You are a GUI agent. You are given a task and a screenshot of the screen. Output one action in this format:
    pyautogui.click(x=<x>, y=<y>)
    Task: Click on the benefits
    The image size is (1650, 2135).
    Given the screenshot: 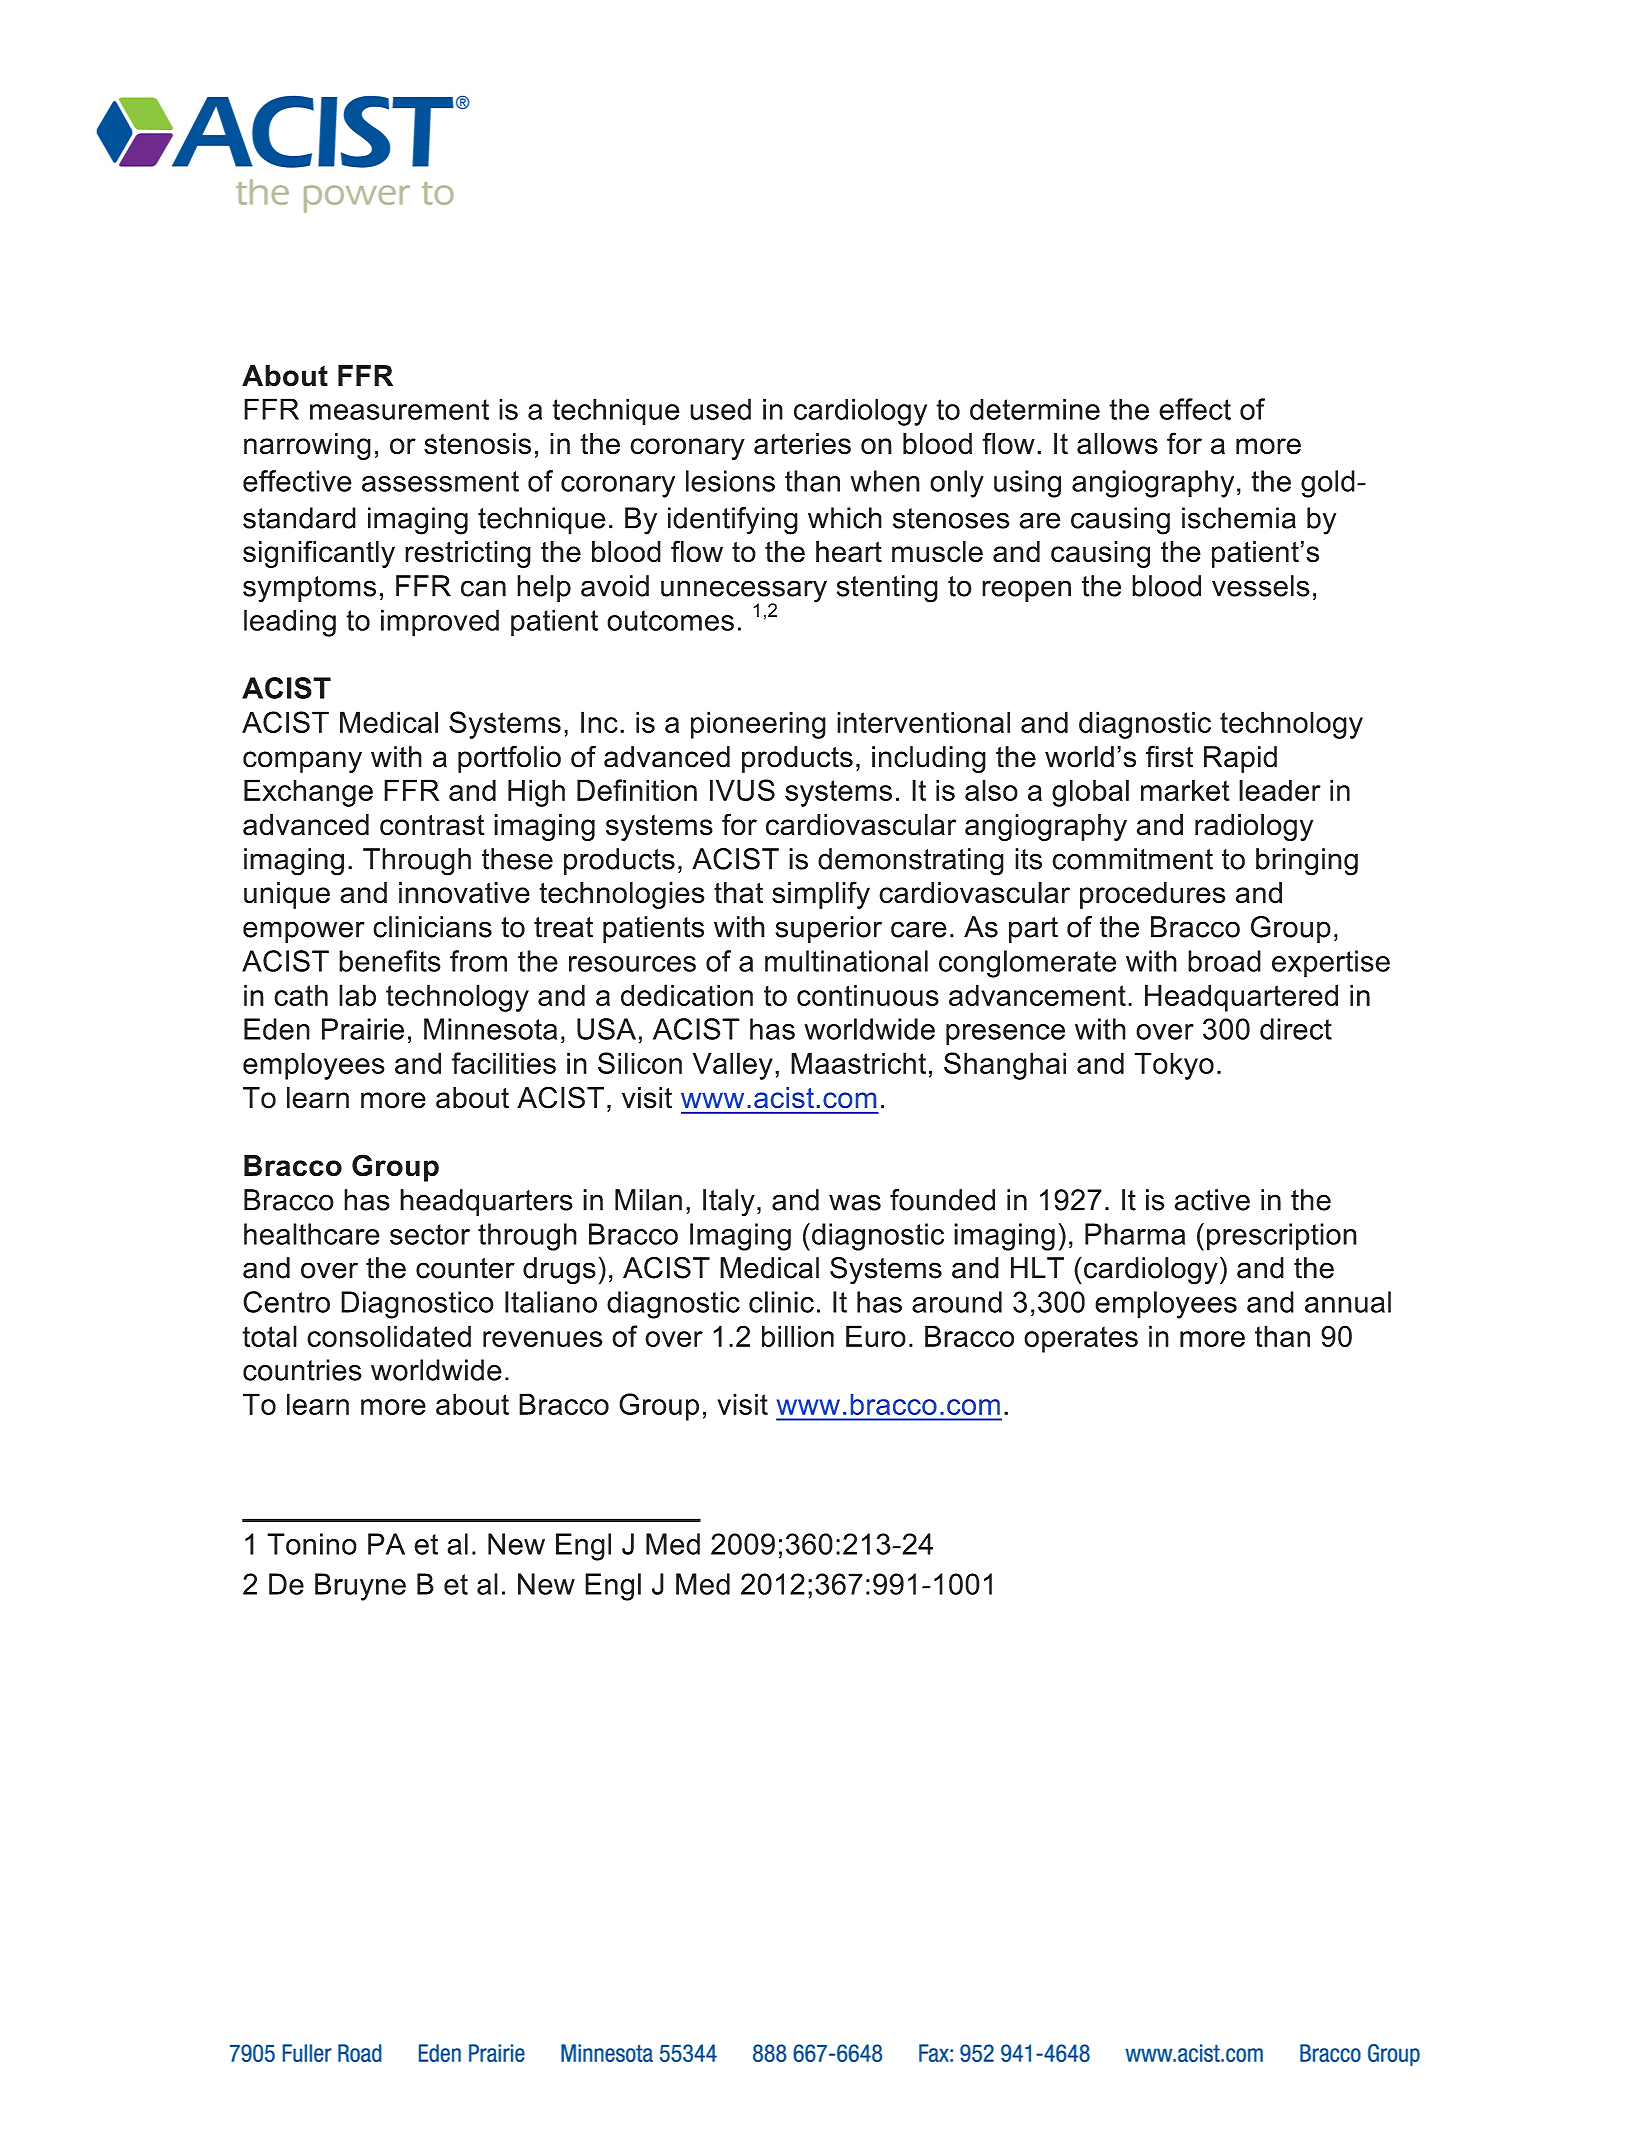 What is the action you would take?
    pyautogui.click(x=390, y=961)
